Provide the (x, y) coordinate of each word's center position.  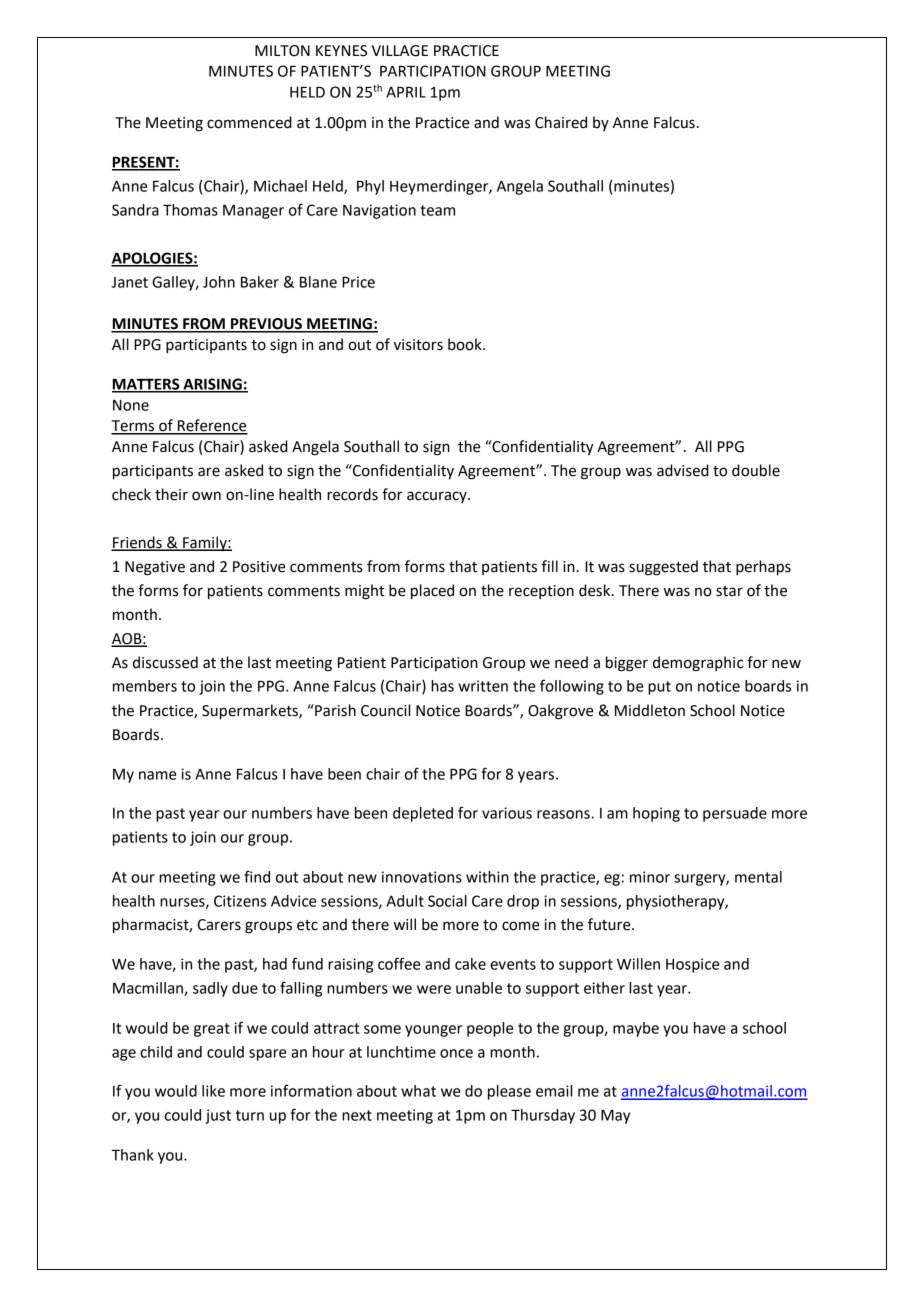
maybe (636, 1029)
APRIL (406, 92)
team (437, 210)
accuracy (438, 497)
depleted (423, 814)
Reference (212, 426)
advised (683, 470)
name (157, 775)
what (418, 1091)
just (218, 1116)
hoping (656, 814)
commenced (249, 122)
